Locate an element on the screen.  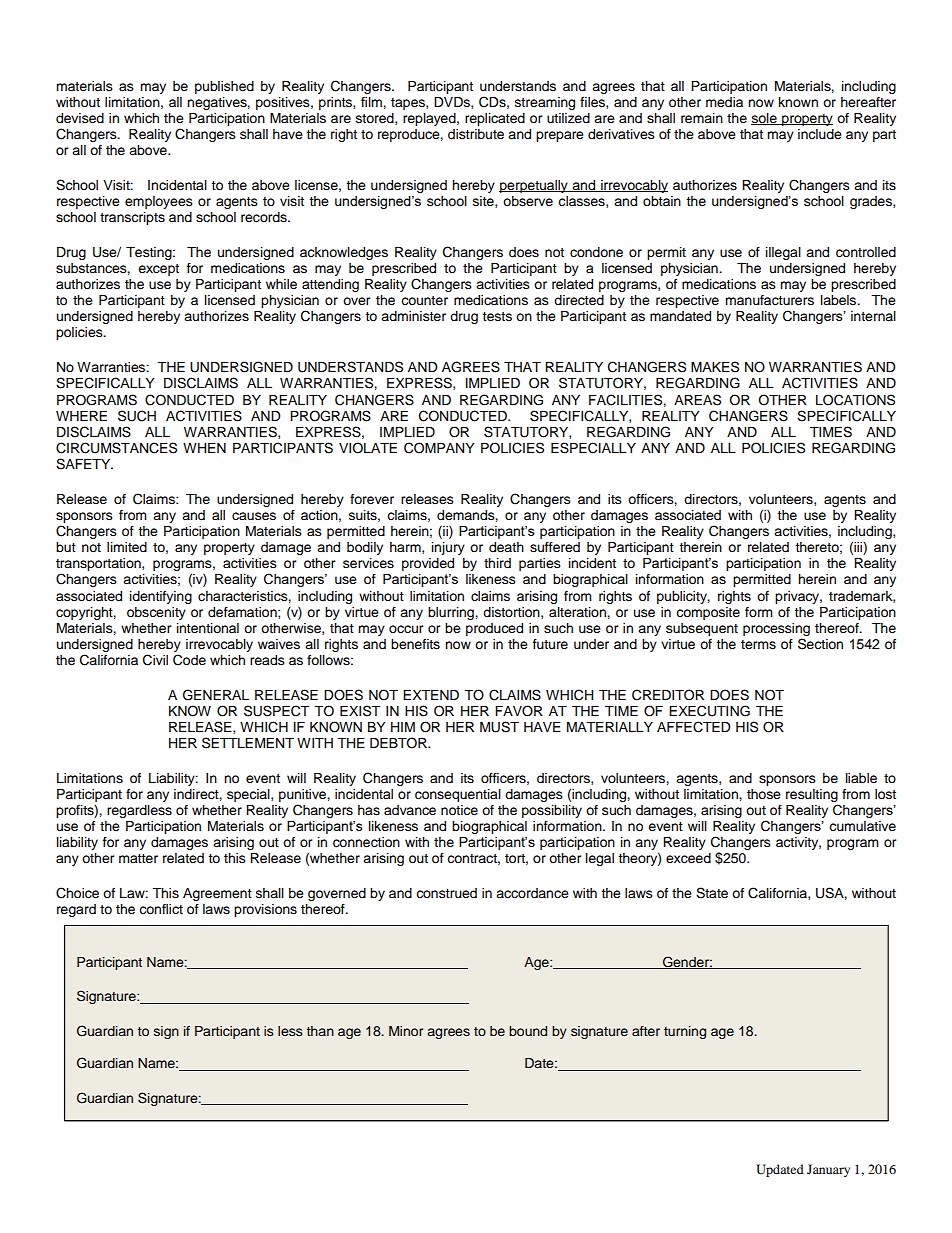
January is located at coordinates (828, 1170).
